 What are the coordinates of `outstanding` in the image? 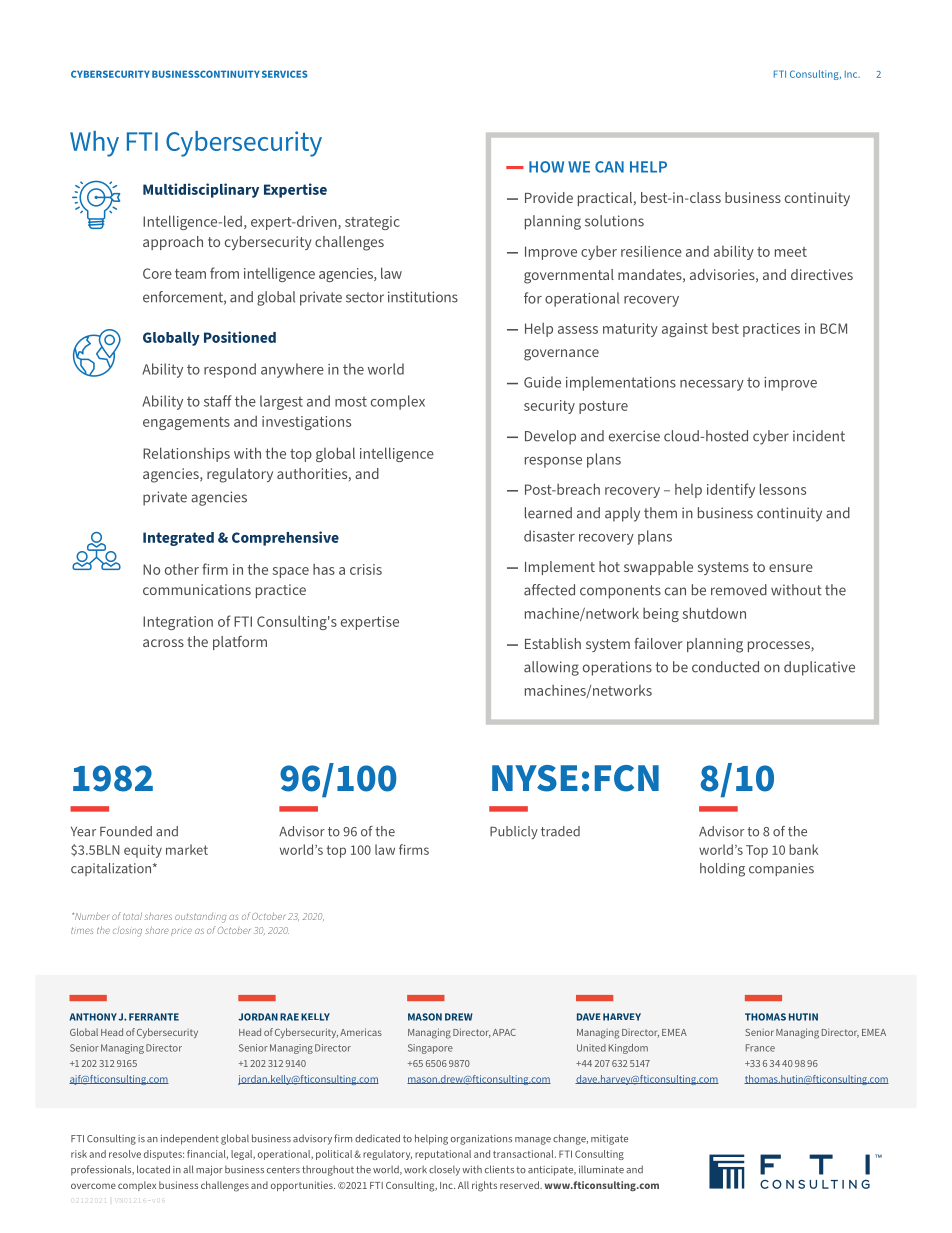 It's located at (201, 918).
